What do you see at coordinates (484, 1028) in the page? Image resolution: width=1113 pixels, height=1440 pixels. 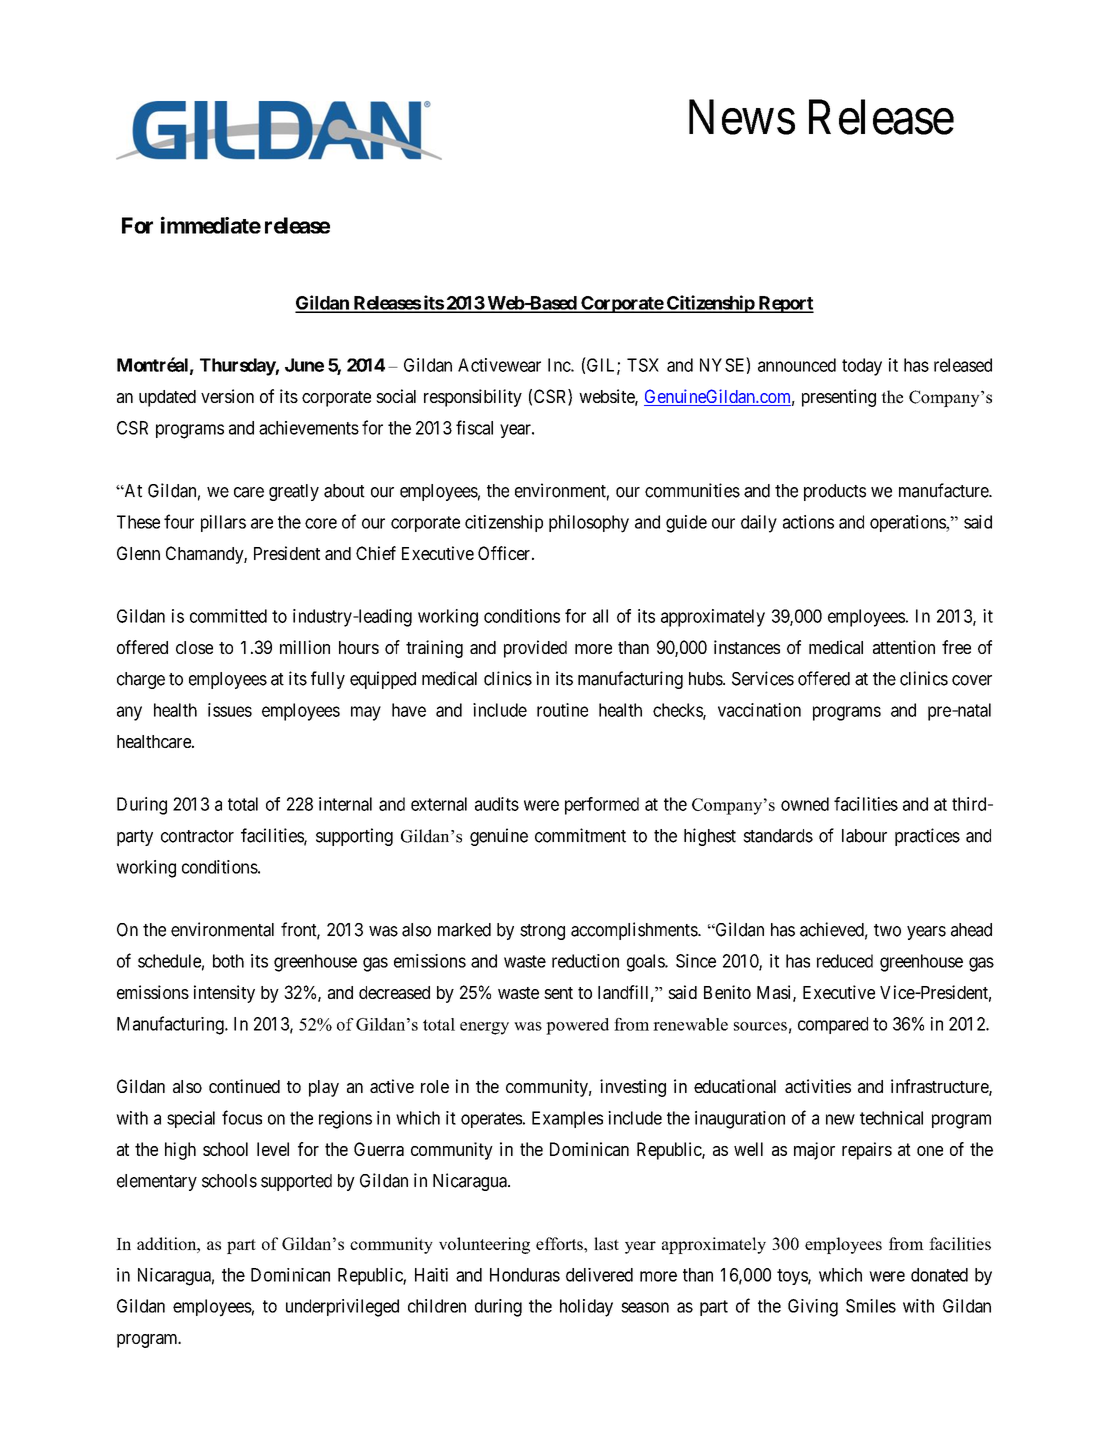 I see `energy` at bounding box center [484, 1028].
